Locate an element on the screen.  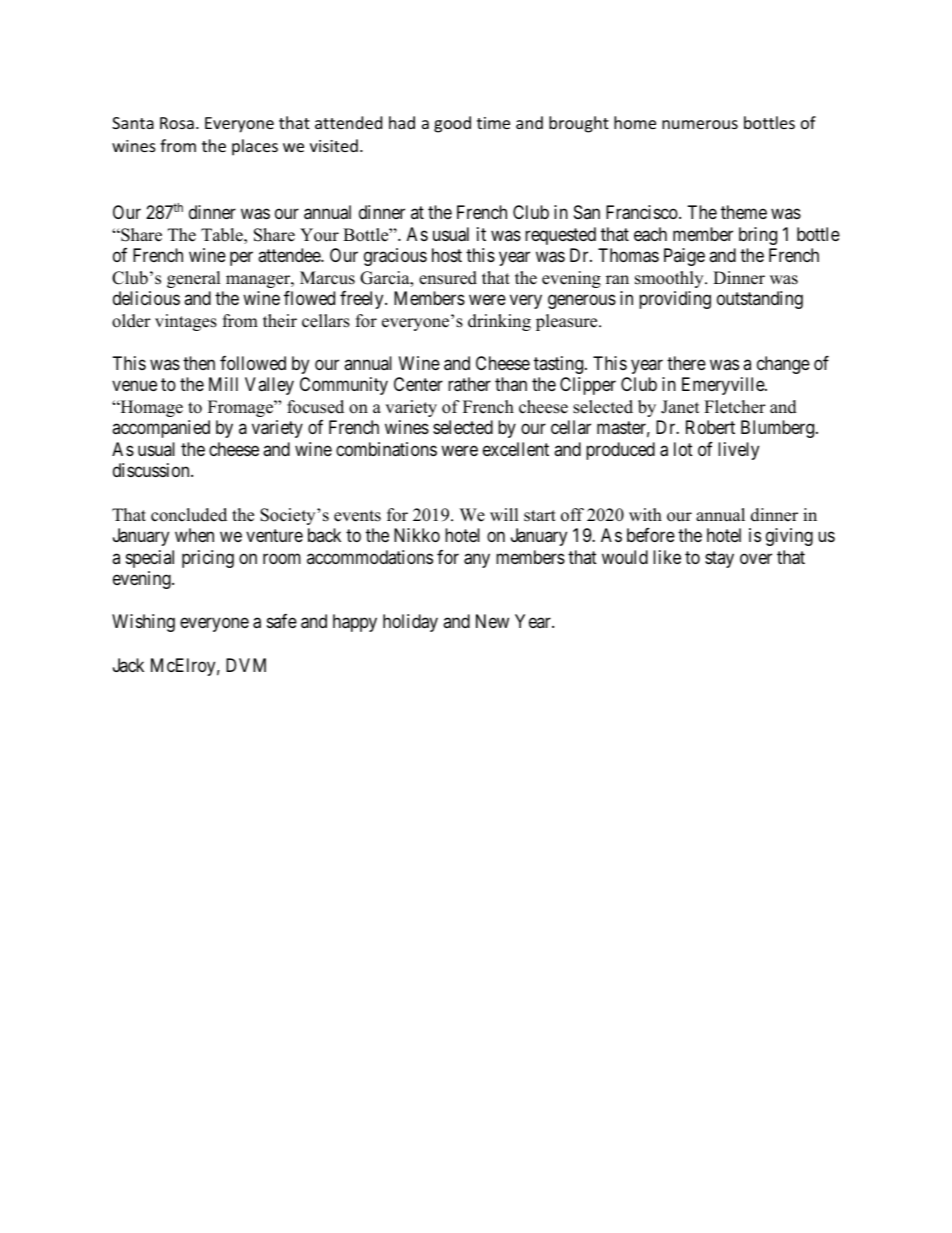
good is located at coordinates (452, 124).
